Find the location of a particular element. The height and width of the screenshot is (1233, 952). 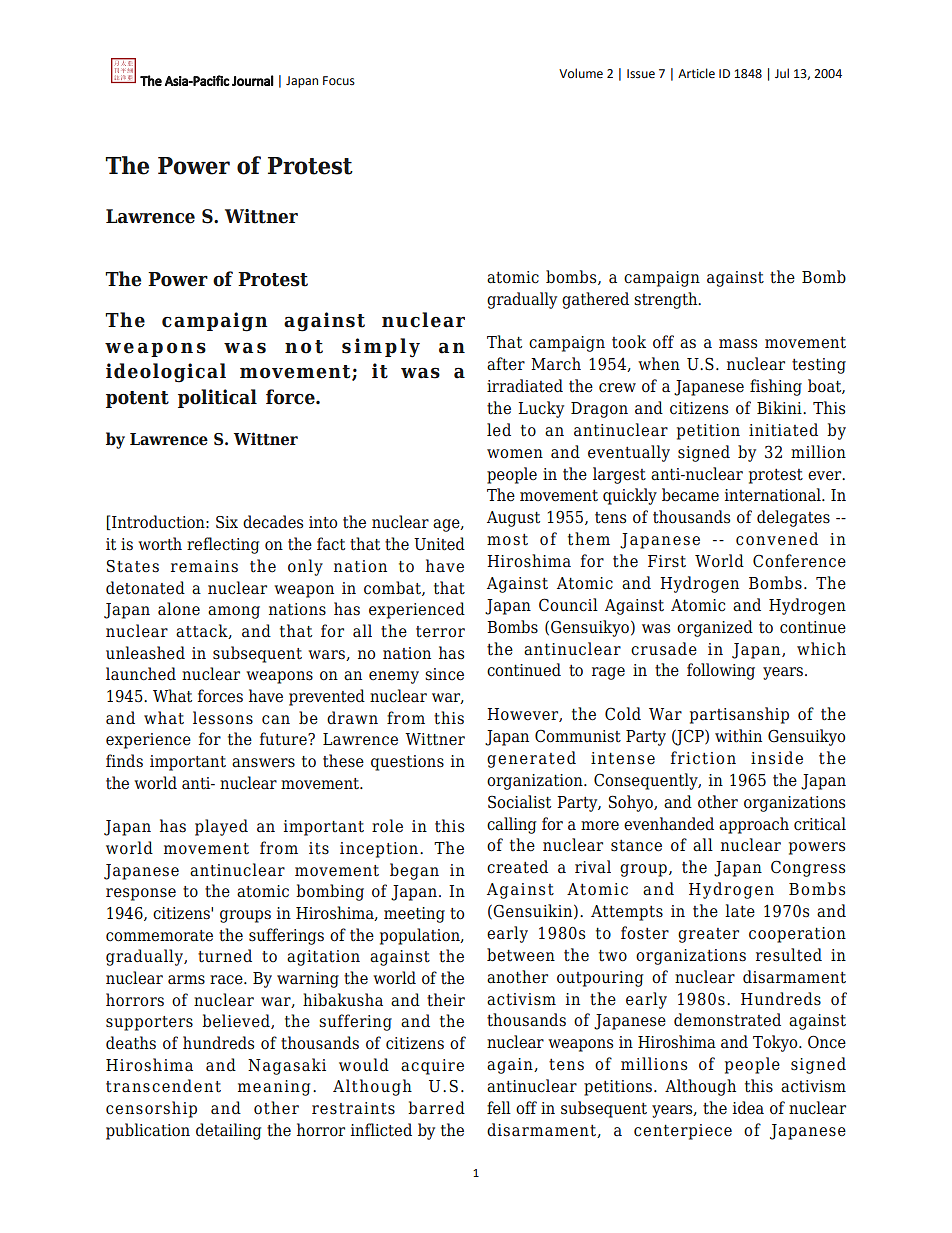

mass is located at coordinates (738, 344).
